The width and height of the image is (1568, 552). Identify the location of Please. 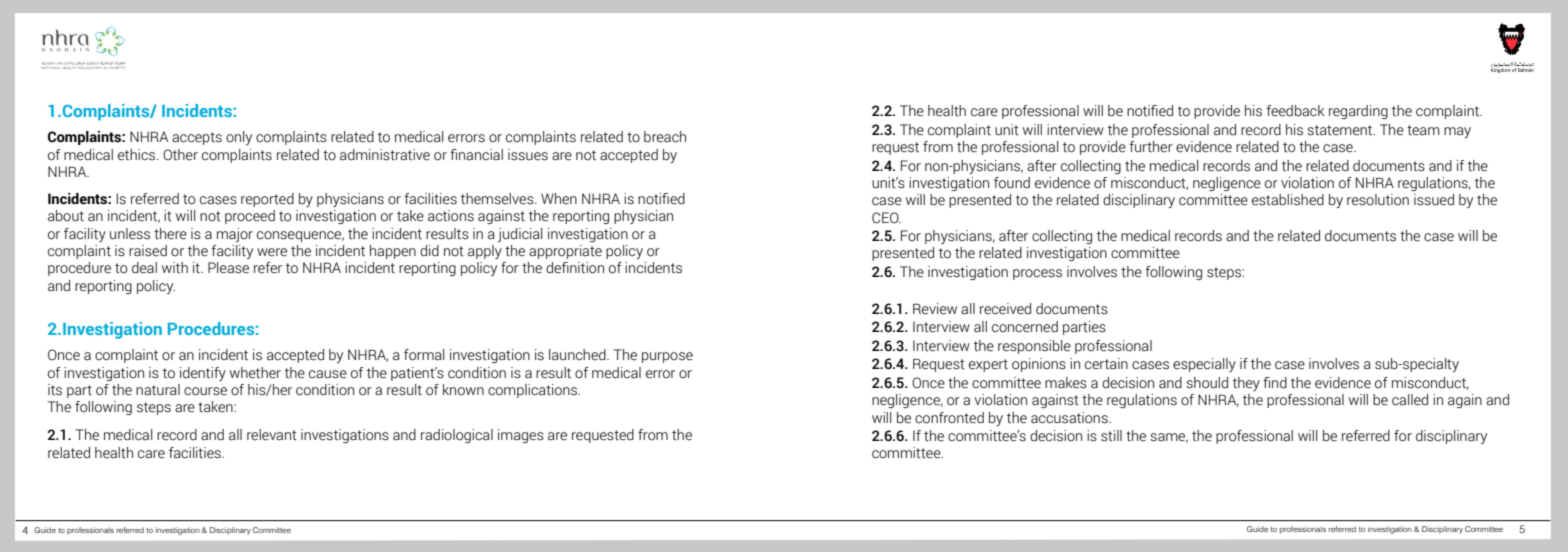
(228, 268).
